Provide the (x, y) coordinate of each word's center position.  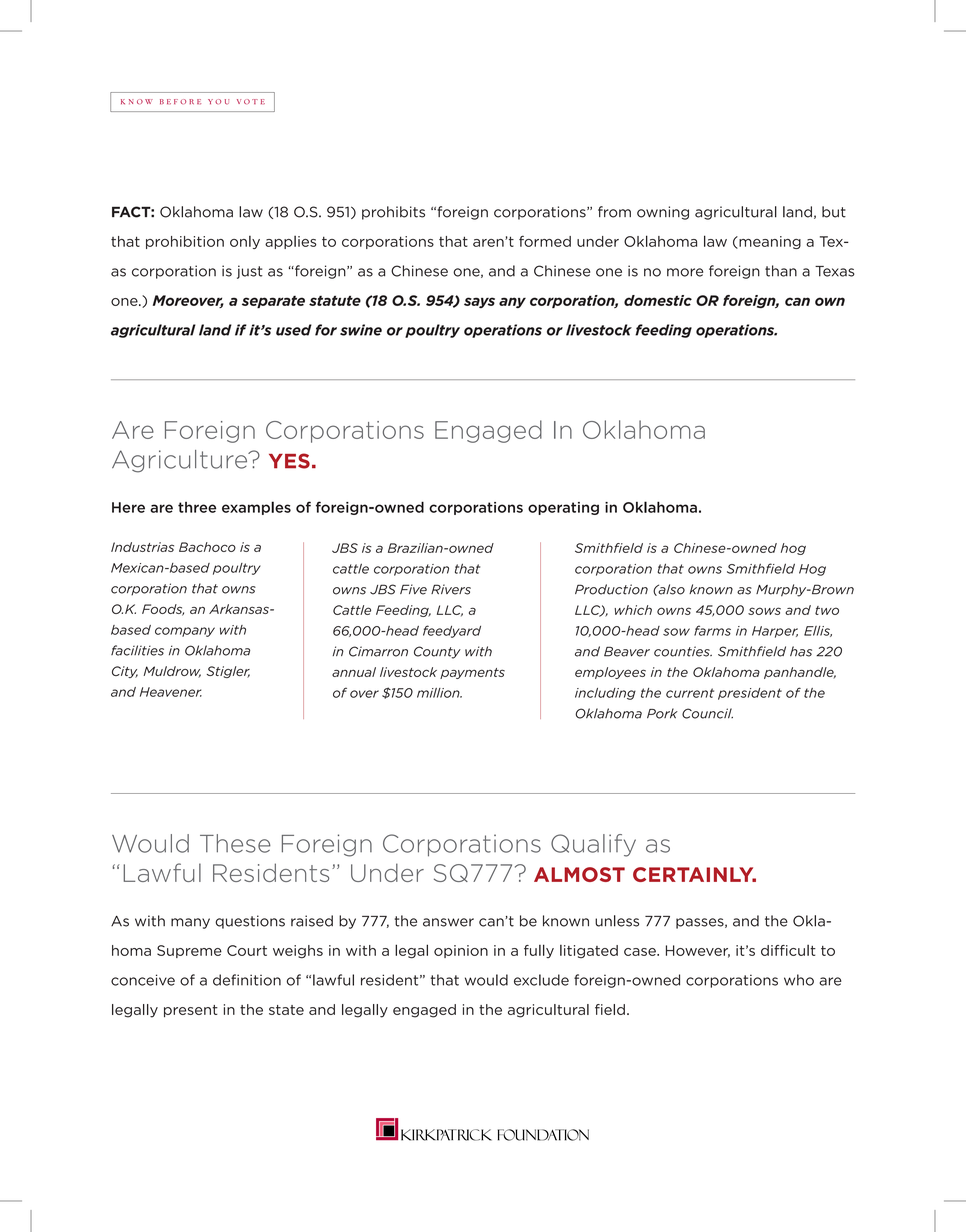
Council (707, 713)
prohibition (185, 242)
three (197, 507)
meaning (769, 242)
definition (247, 980)
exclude (541, 980)
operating (563, 508)
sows (764, 611)
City (125, 672)
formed (545, 241)
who (799, 980)
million (439, 693)
